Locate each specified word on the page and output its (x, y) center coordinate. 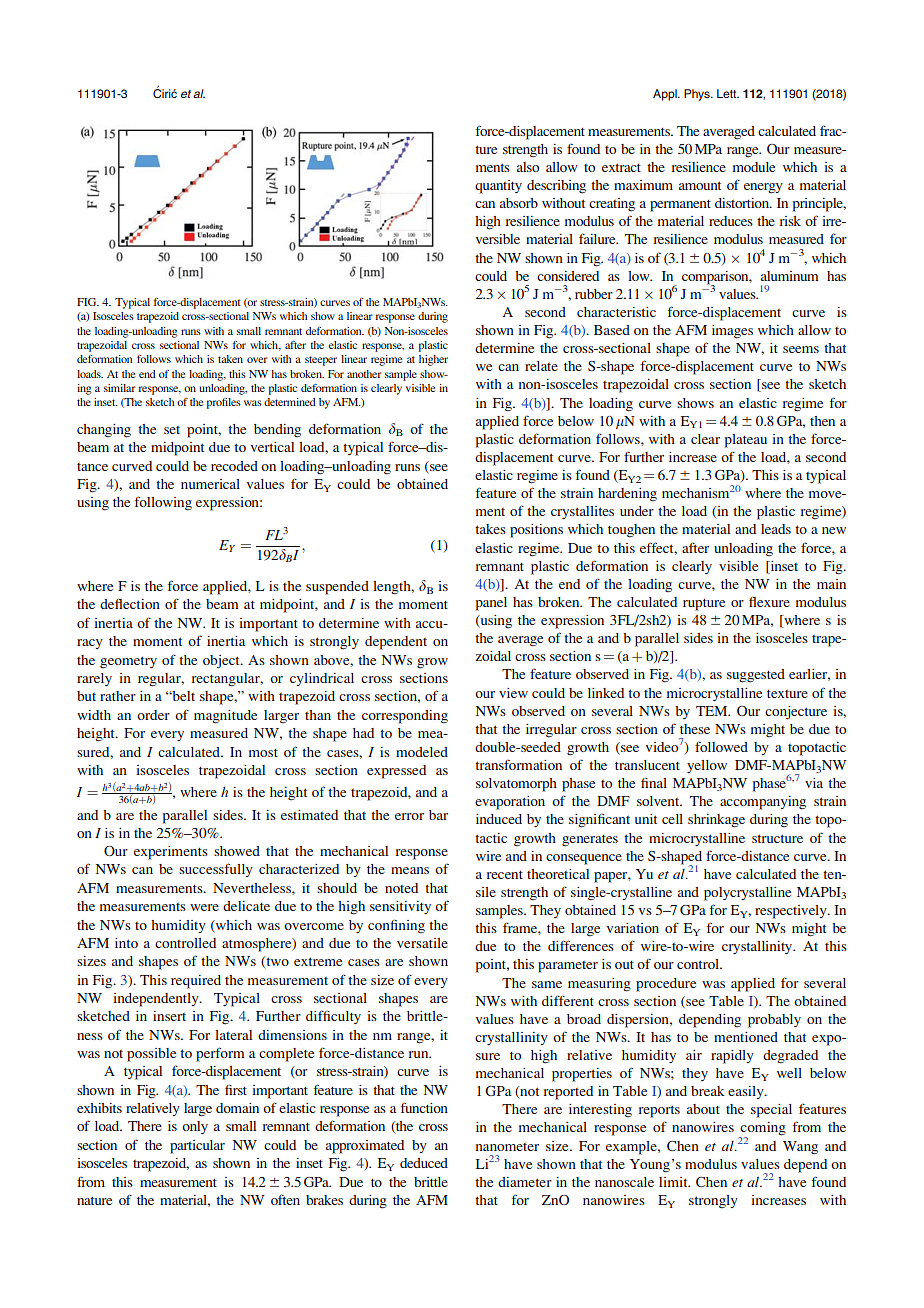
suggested (756, 676)
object (222, 661)
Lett (728, 93)
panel (491, 604)
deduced (424, 1163)
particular (197, 1147)
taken (230, 359)
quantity (498, 187)
